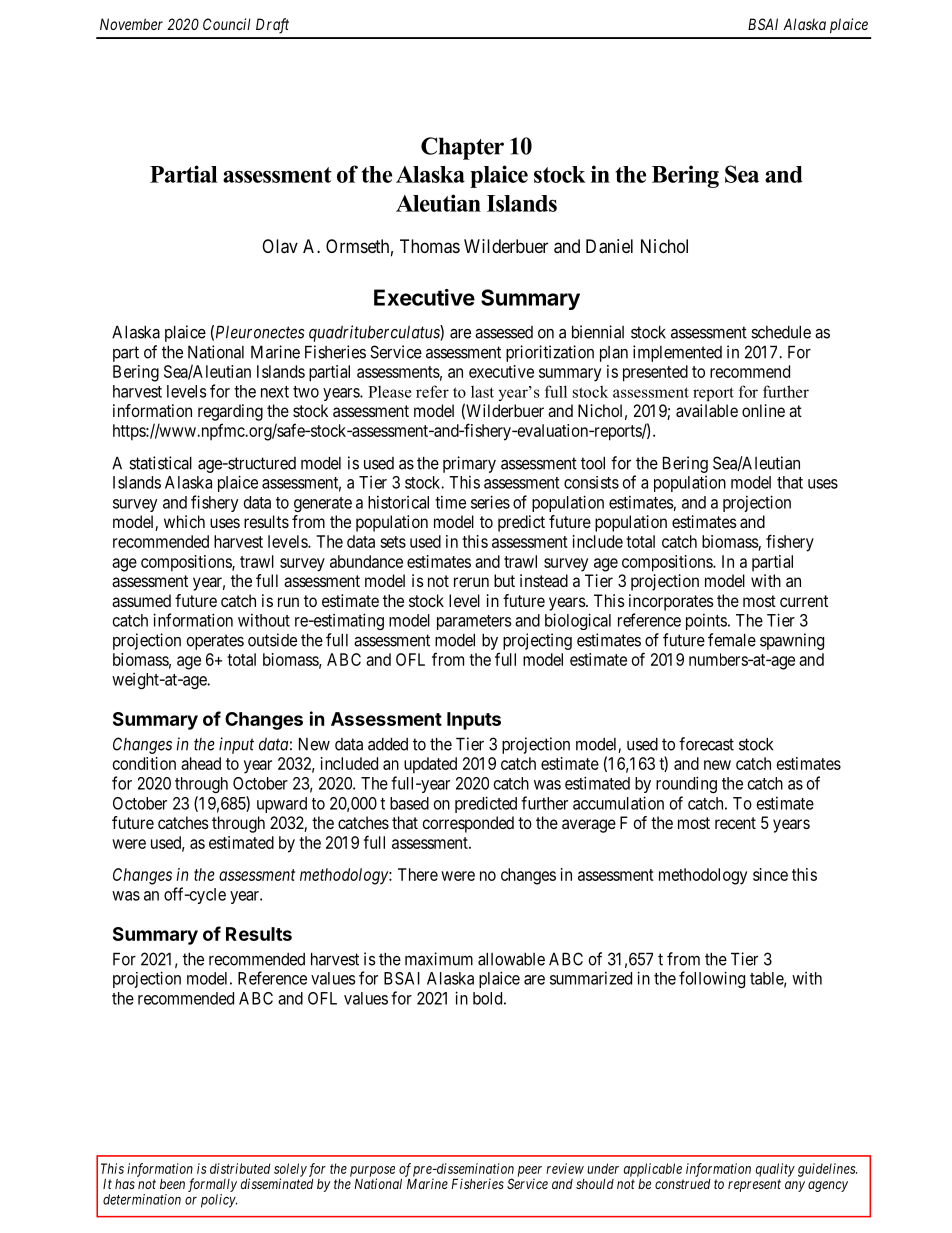 This document has height=1233, width=952. I want to click on rerun, so click(471, 582).
